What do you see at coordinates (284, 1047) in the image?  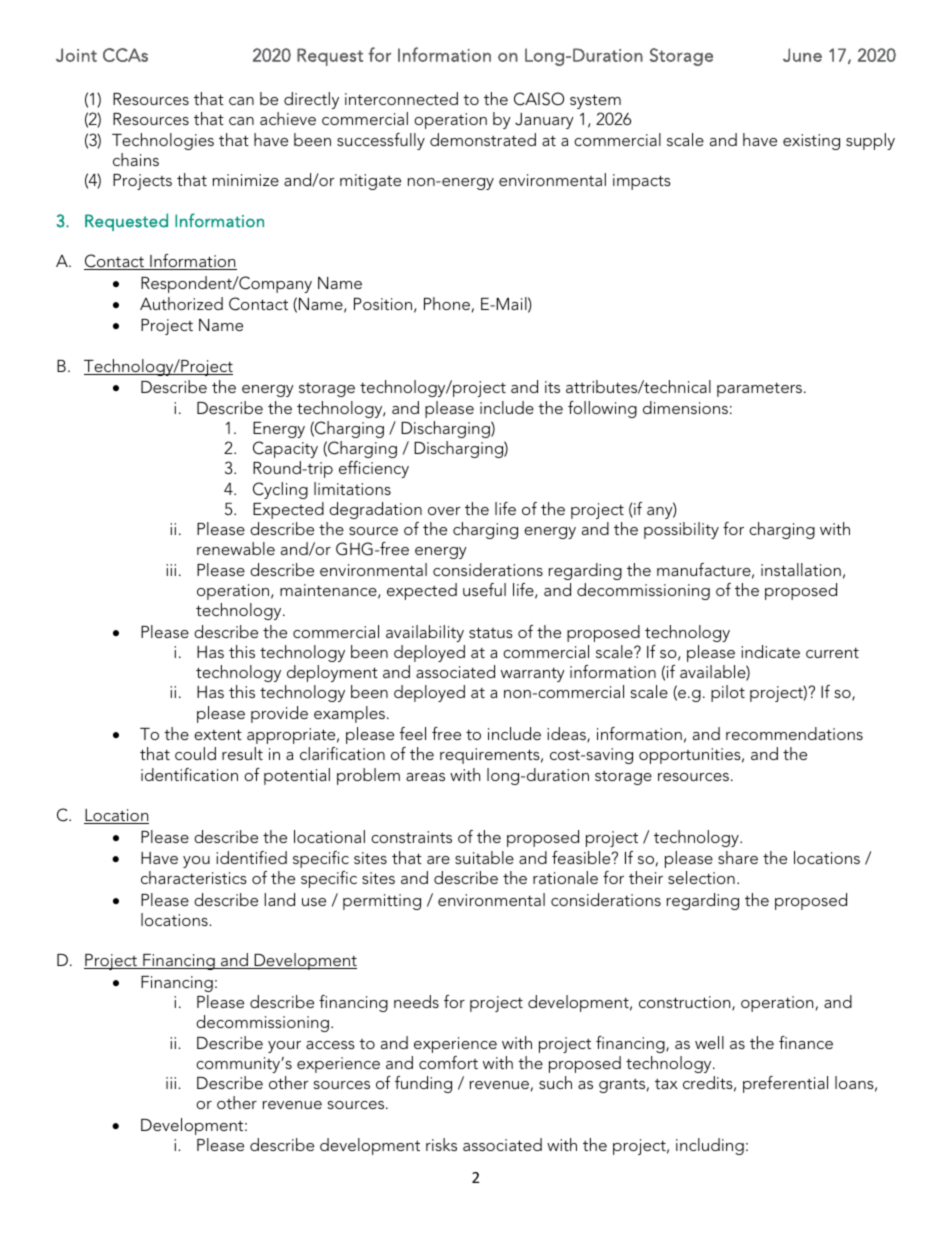 I see `your` at bounding box center [284, 1047].
